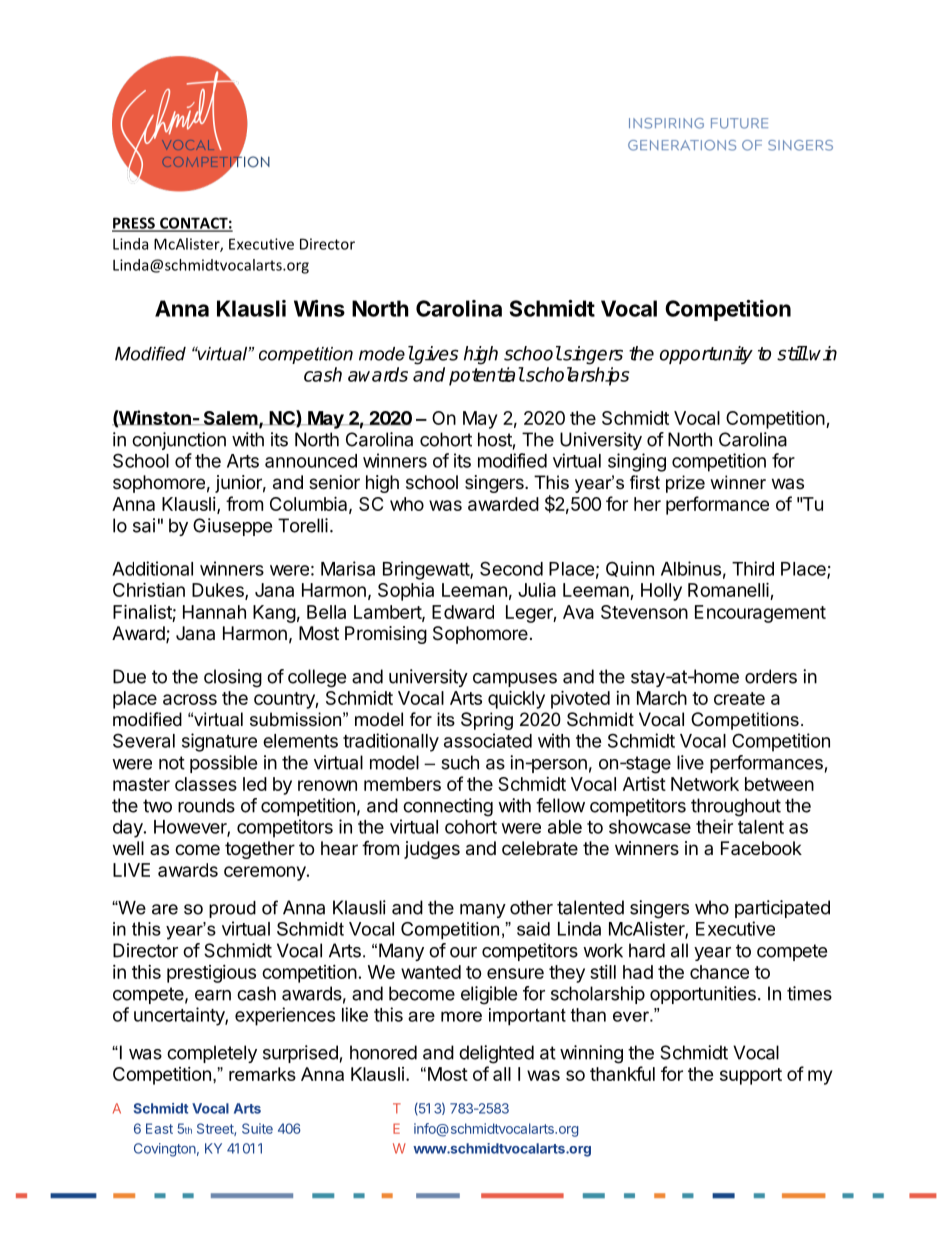 This screenshot has height=1233, width=952. What do you see at coordinates (233, 678) in the screenshot?
I see `closing` at bounding box center [233, 678].
